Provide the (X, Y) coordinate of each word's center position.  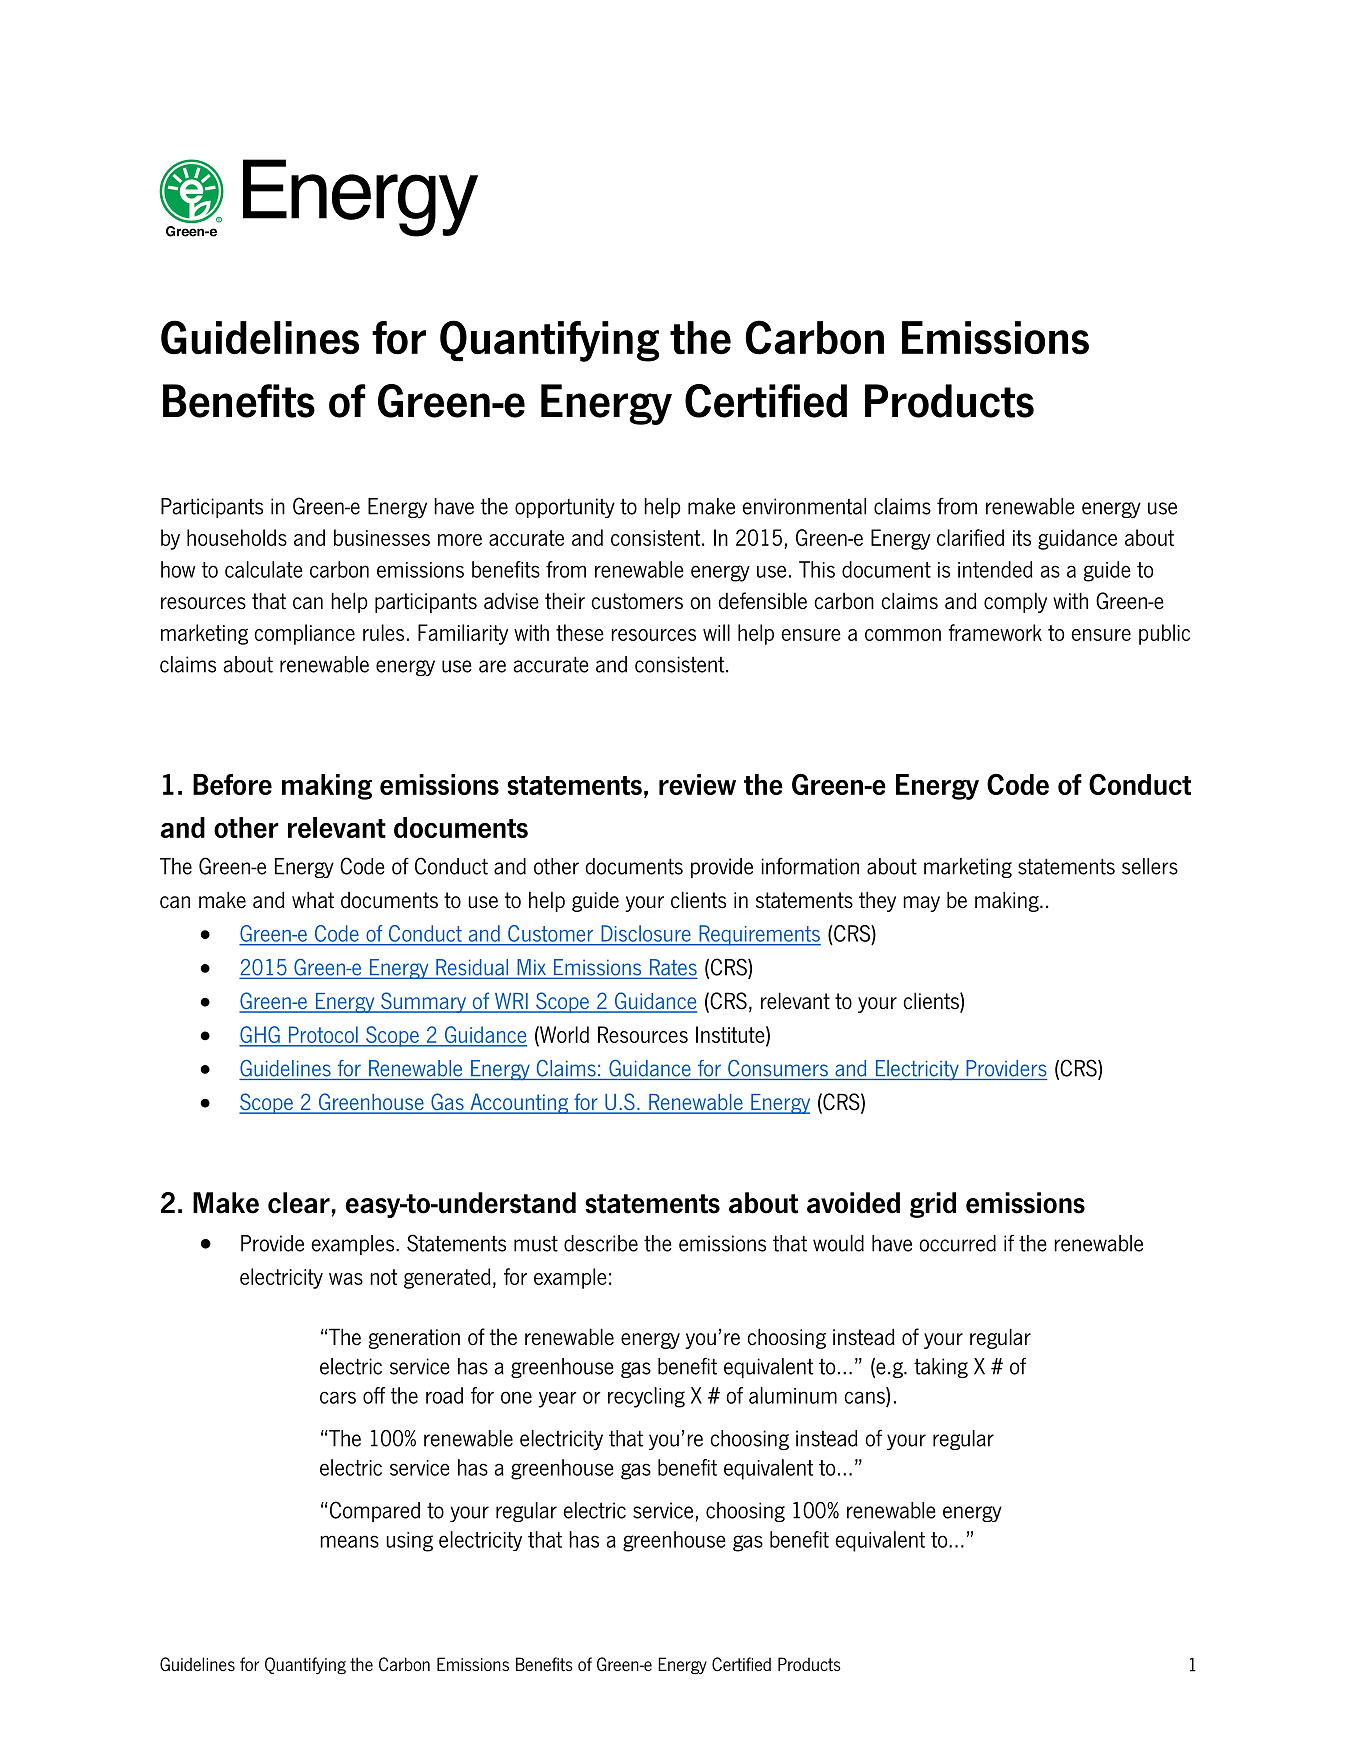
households (237, 537)
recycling (646, 1397)
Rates (672, 968)
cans (865, 1398)
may (921, 904)
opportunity (565, 508)
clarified (970, 537)
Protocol (323, 1035)
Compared (375, 1511)
